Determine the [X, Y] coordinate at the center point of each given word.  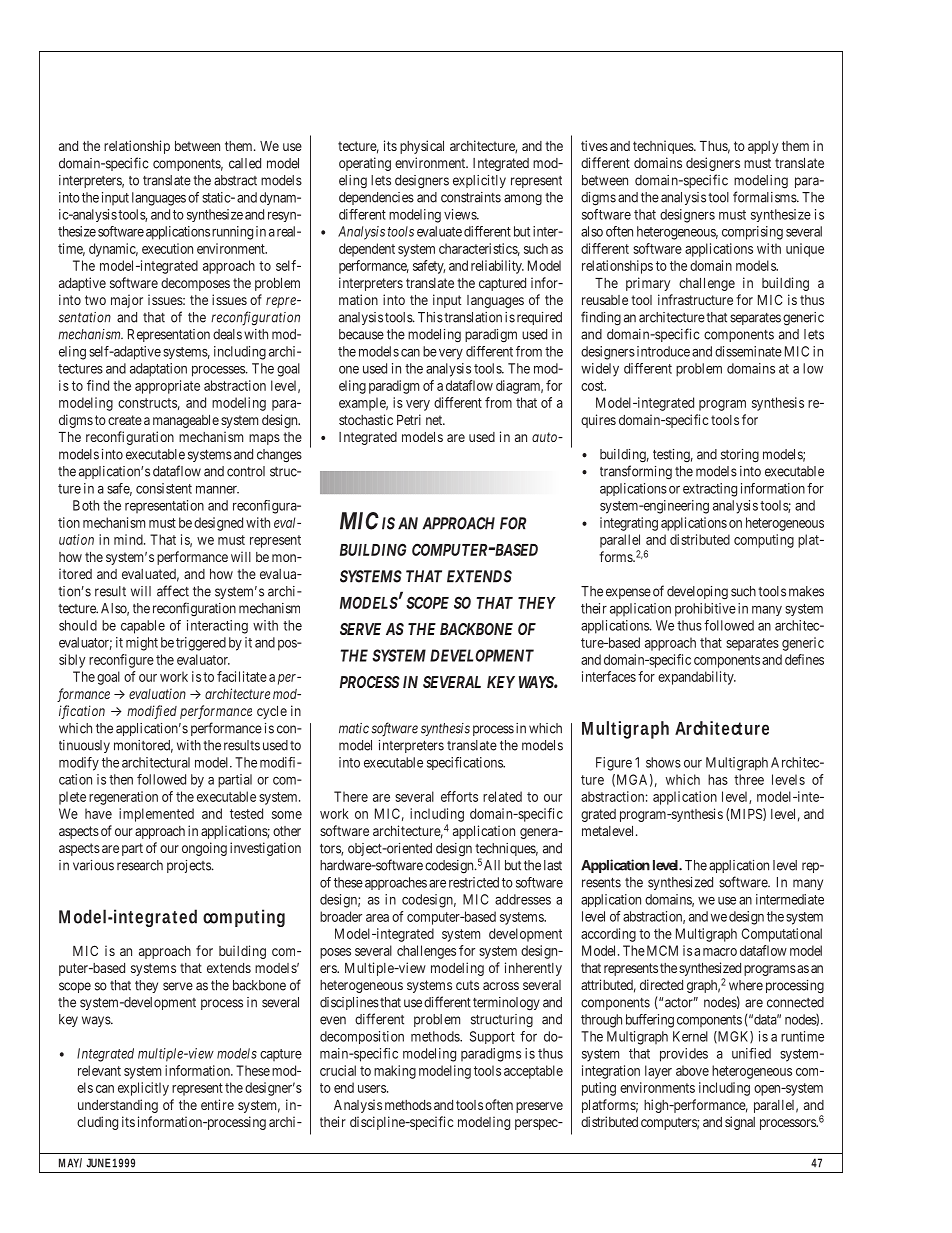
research [140, 865]
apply [763, 147]
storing [740, 456]
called [245, 163]
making [395, 1072]
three [749, 779]
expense [628, 593]
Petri [409, 419]
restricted [474, 882]
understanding [118, 1106]
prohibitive [705, 610]
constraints [471, 197]
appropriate [167, 387]
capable [143, 627]
